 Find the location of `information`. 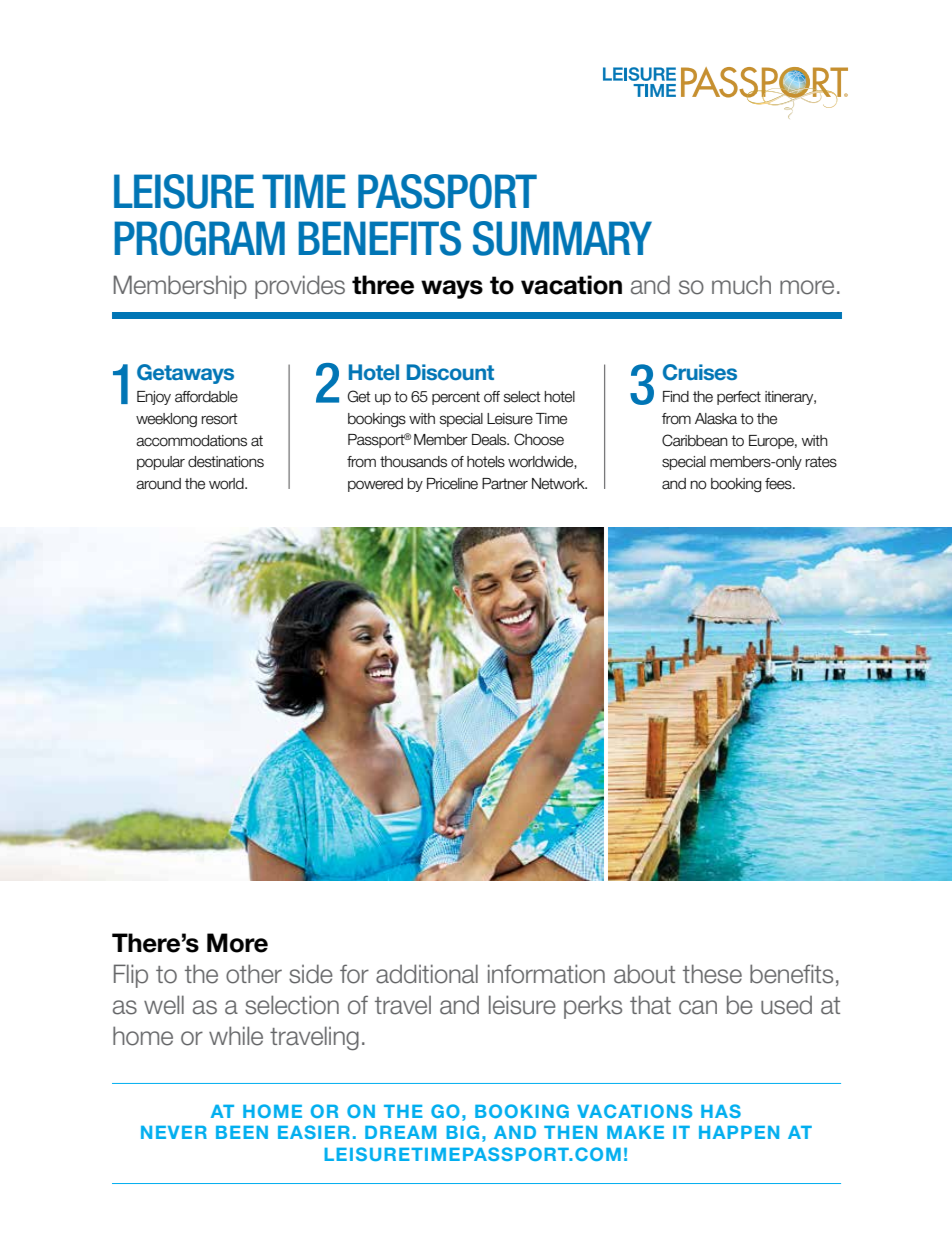

information is located at coordinates (546, 974).
